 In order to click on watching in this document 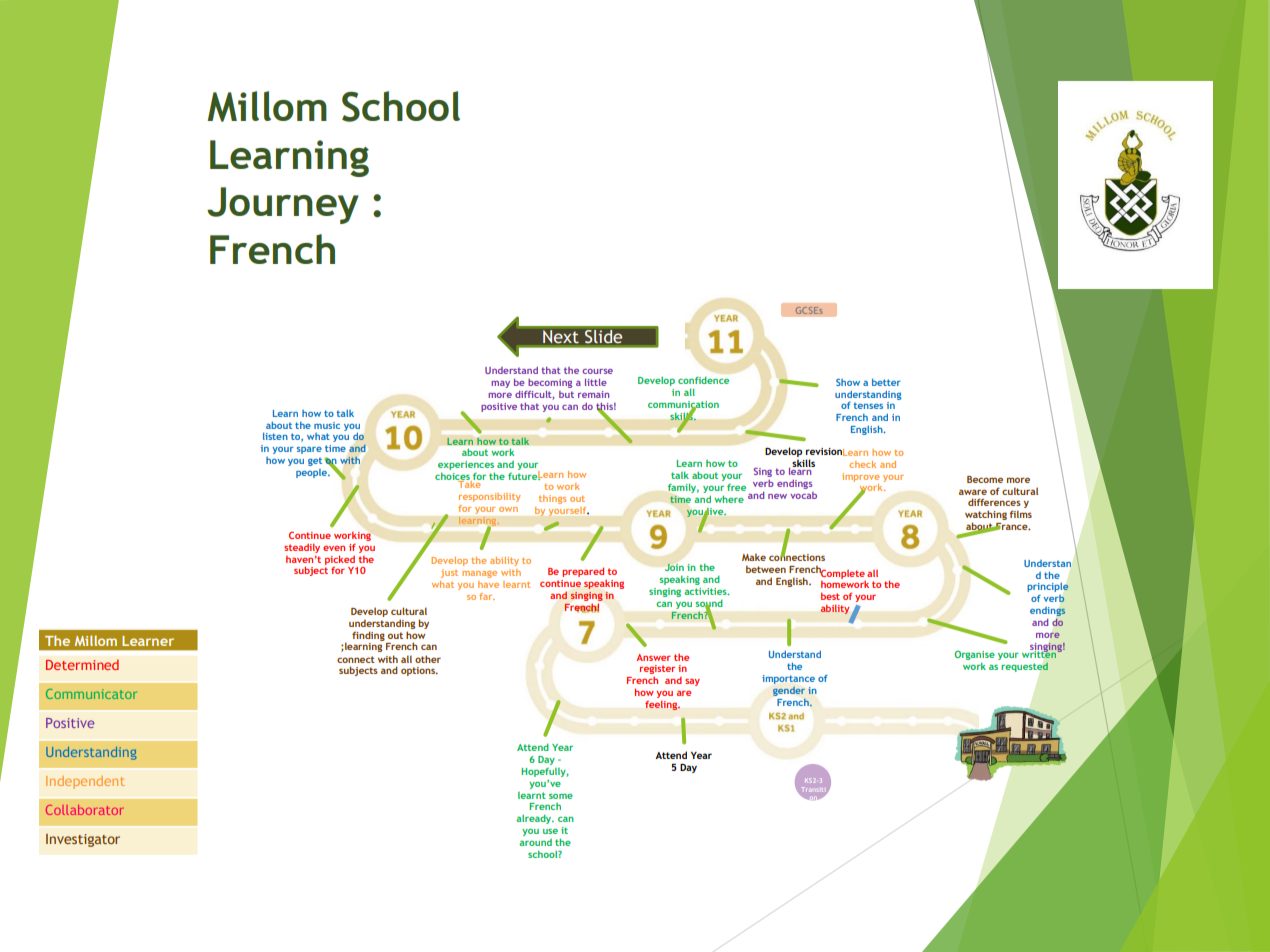, I will do `click(986, 516)`.
